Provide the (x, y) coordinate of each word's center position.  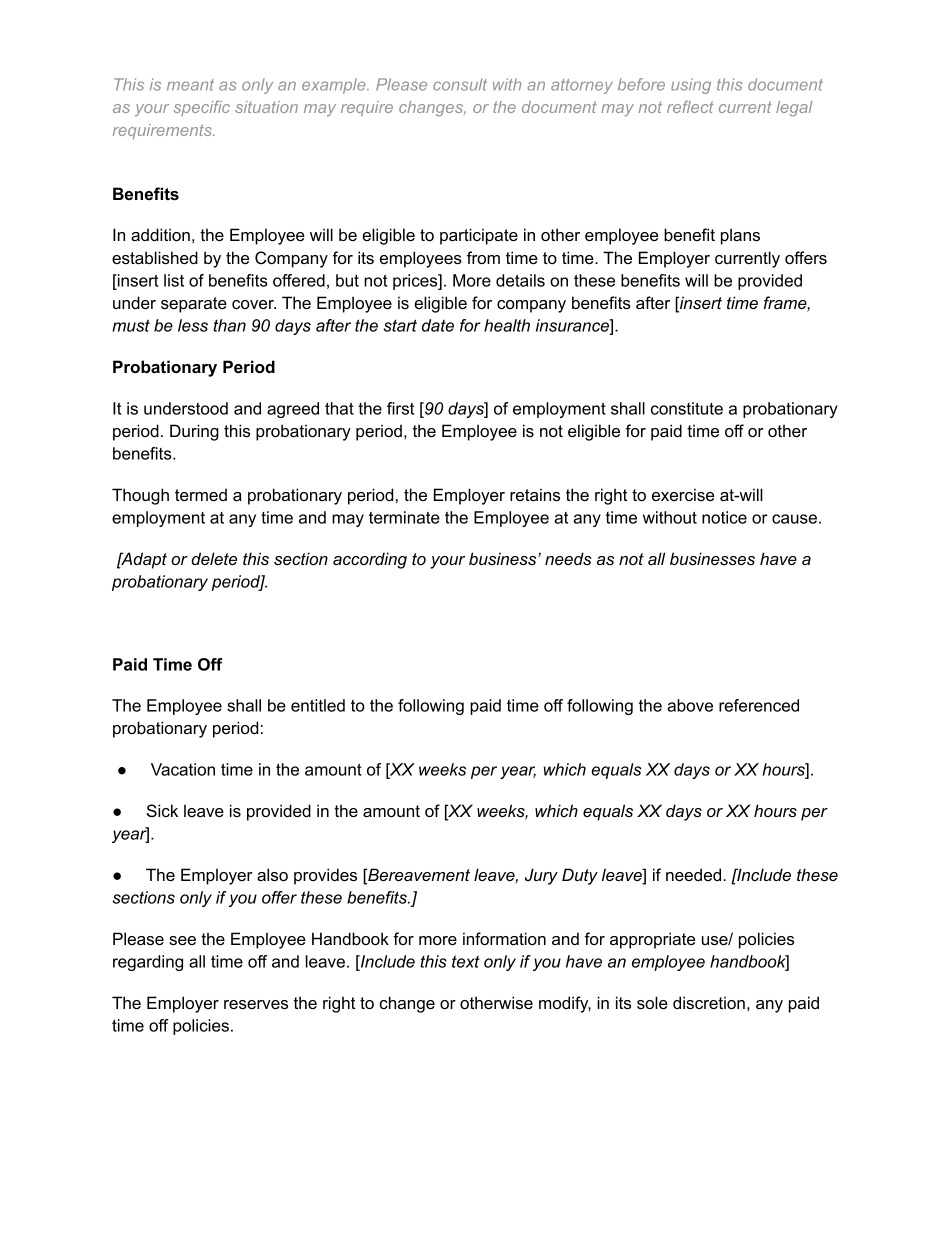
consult (460, 84)
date (438, 325)
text (466, 961)
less (193, 325)
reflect (690, 107)
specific (201, 108)
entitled (318, 705)
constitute (687, 408)
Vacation (183, 769)
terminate (404, 517)
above (690, 705)
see (182, 940)
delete (214, 558)
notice (724, 517)
